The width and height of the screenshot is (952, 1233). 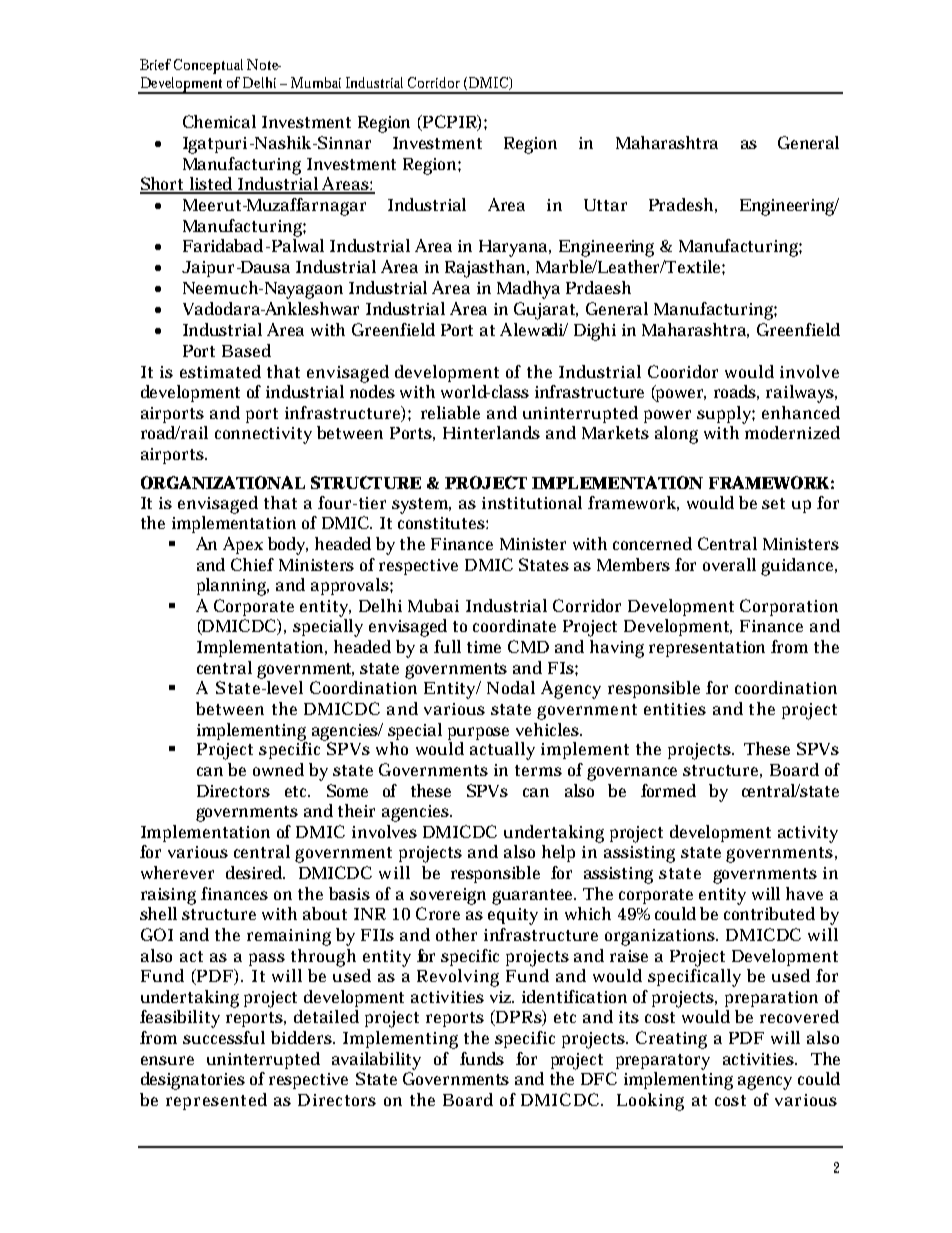 What do you see at coordinates (233, 587) in the screenshot?
I see `planning` at bounding box center [233, 587].
